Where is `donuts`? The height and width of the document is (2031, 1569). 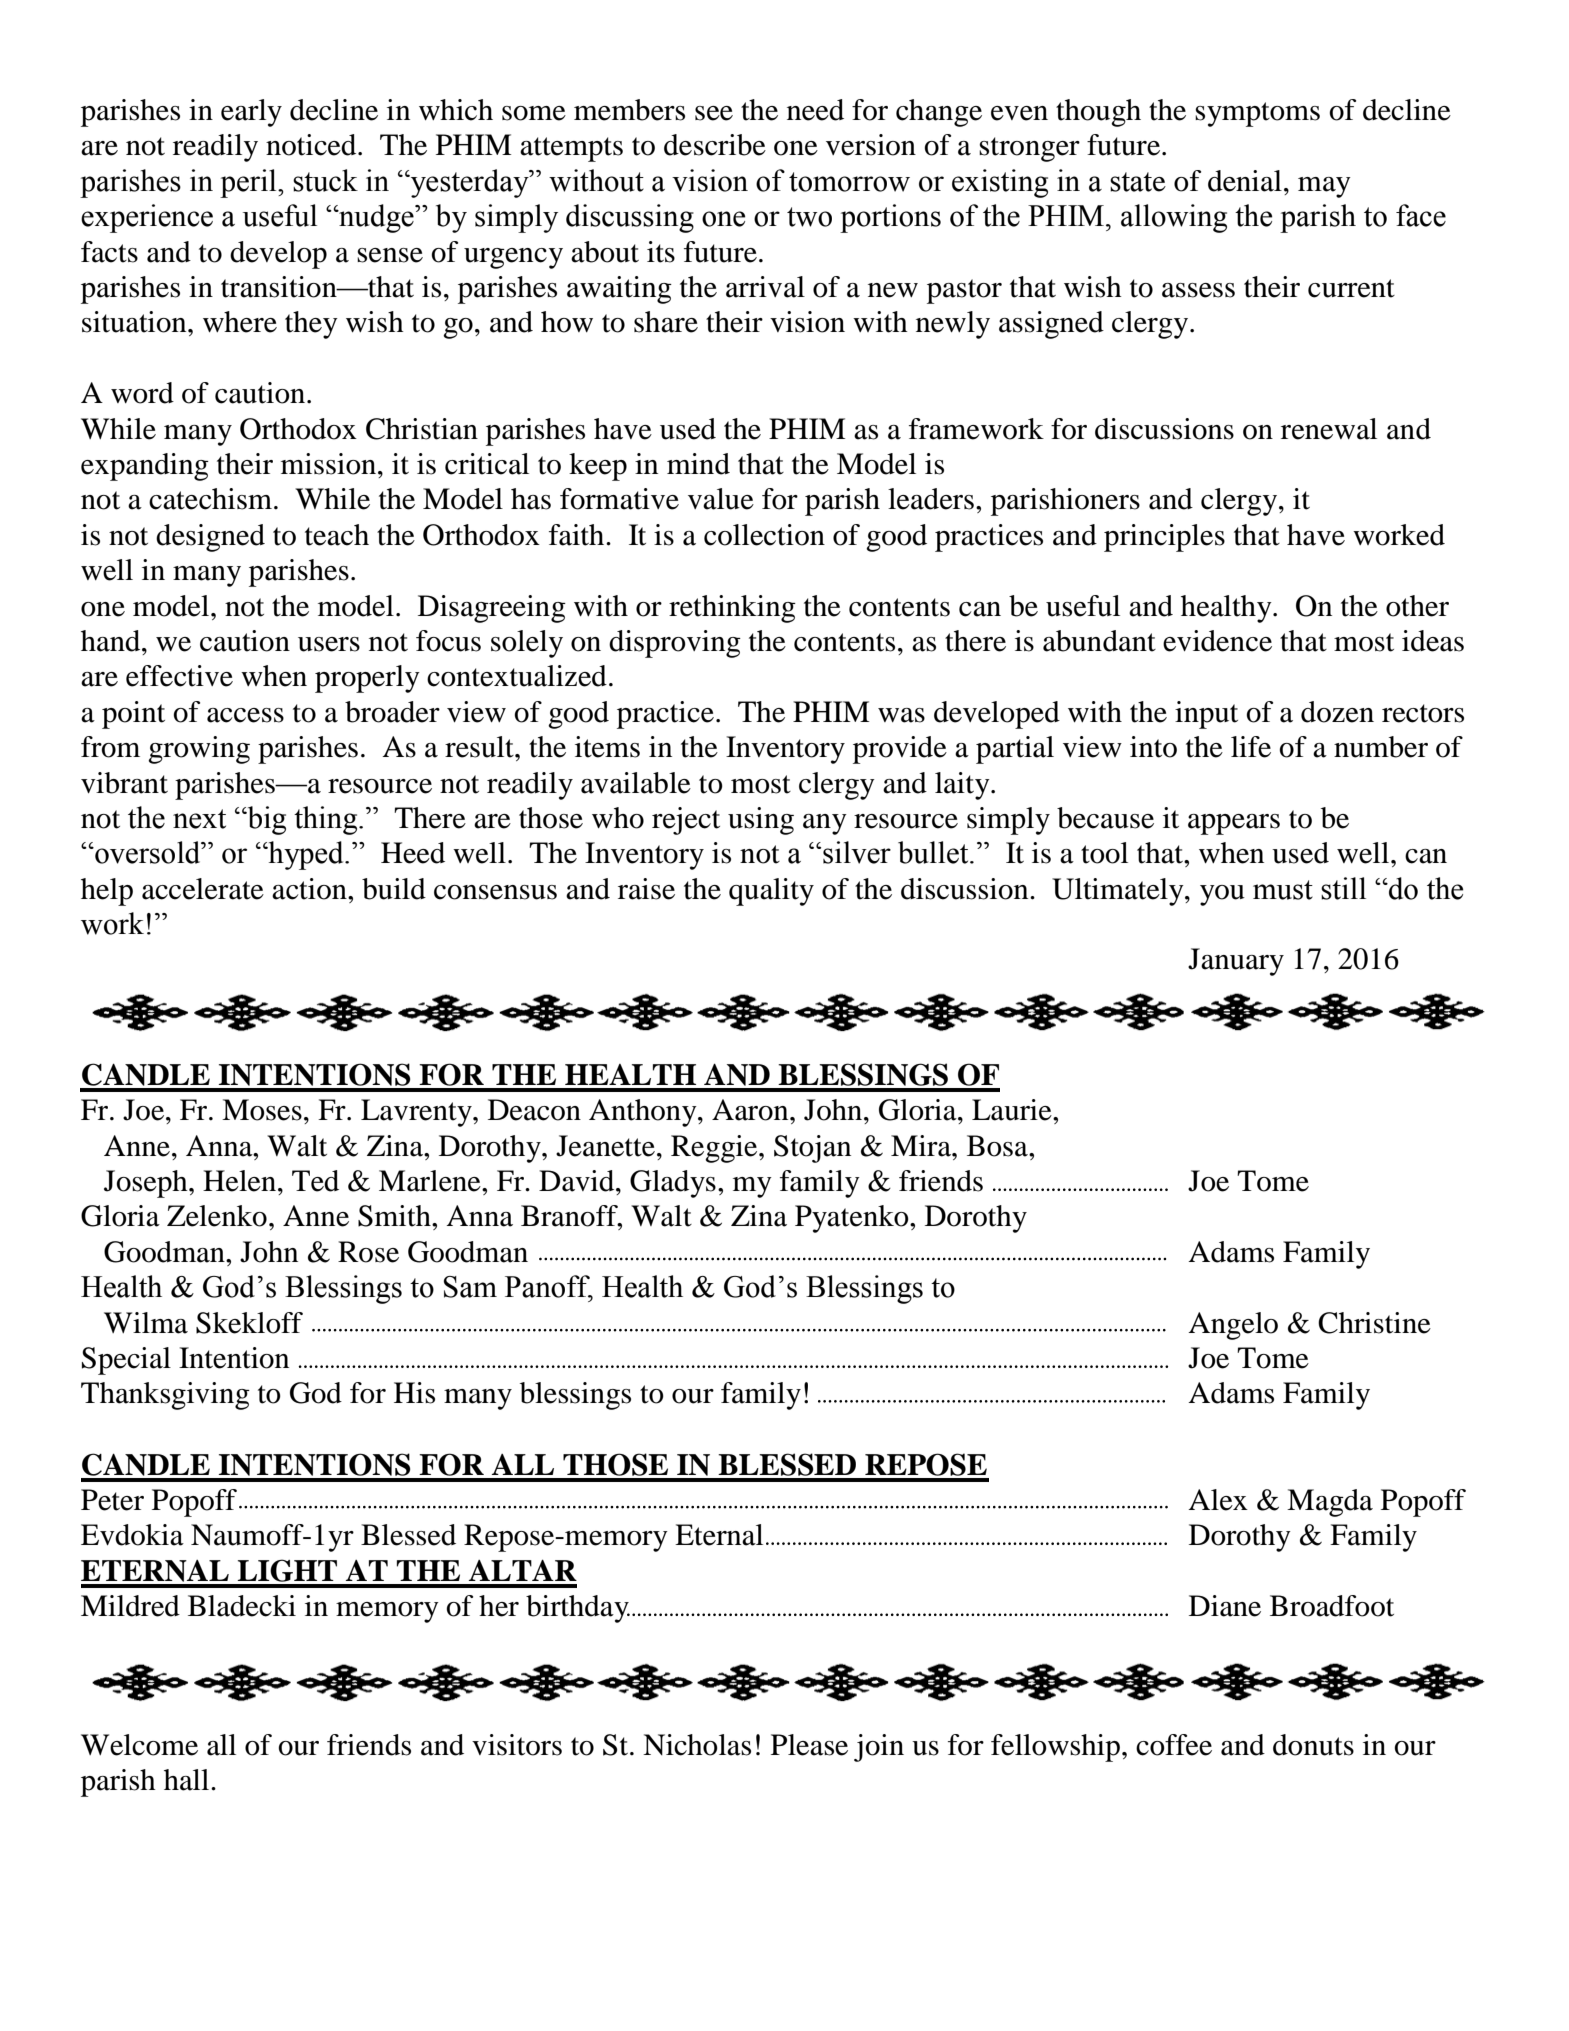
donuts is located at coordinates (1313, 1745).
